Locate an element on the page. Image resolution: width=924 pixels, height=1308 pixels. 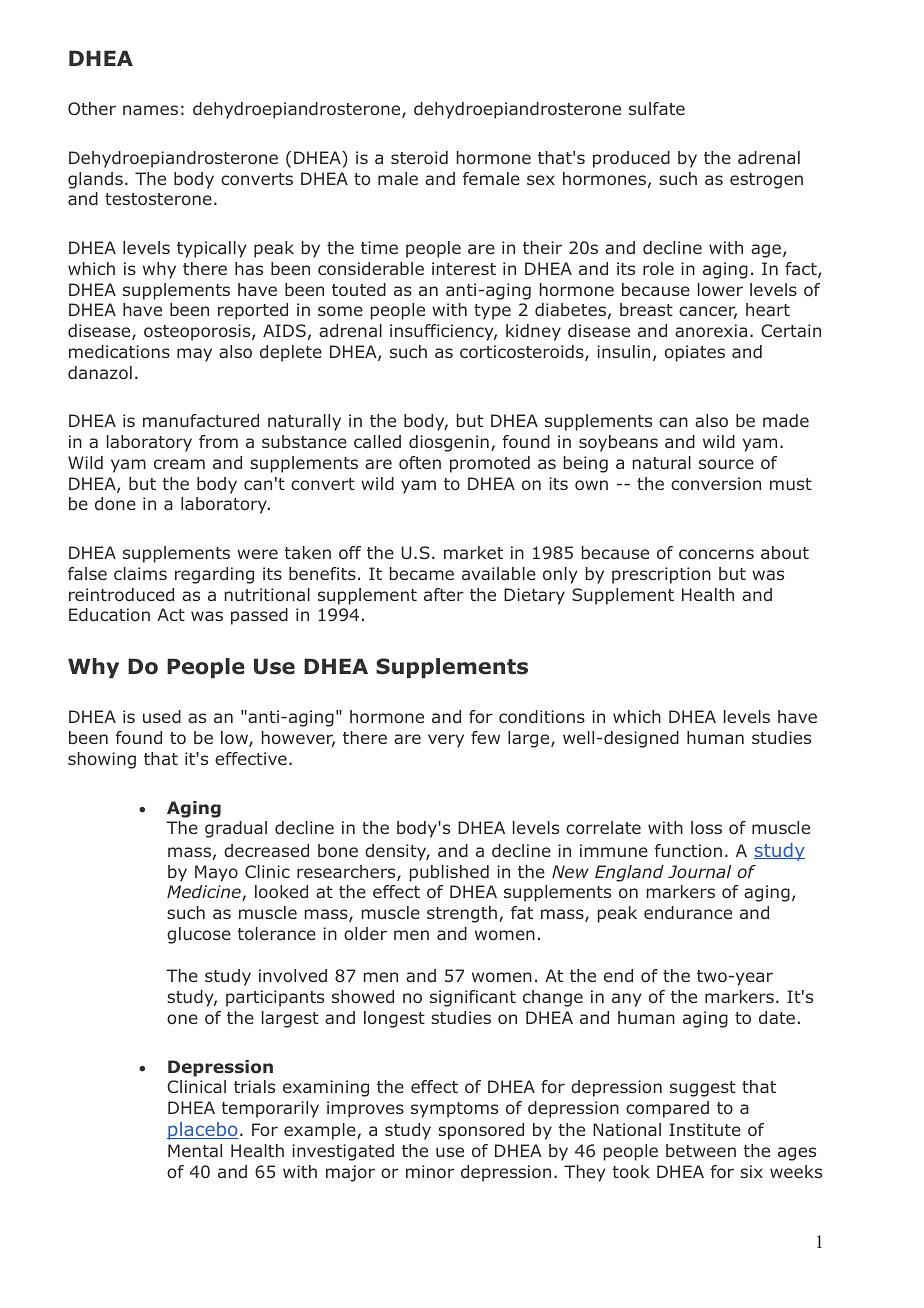
after is located at coordinates (444, 594).
